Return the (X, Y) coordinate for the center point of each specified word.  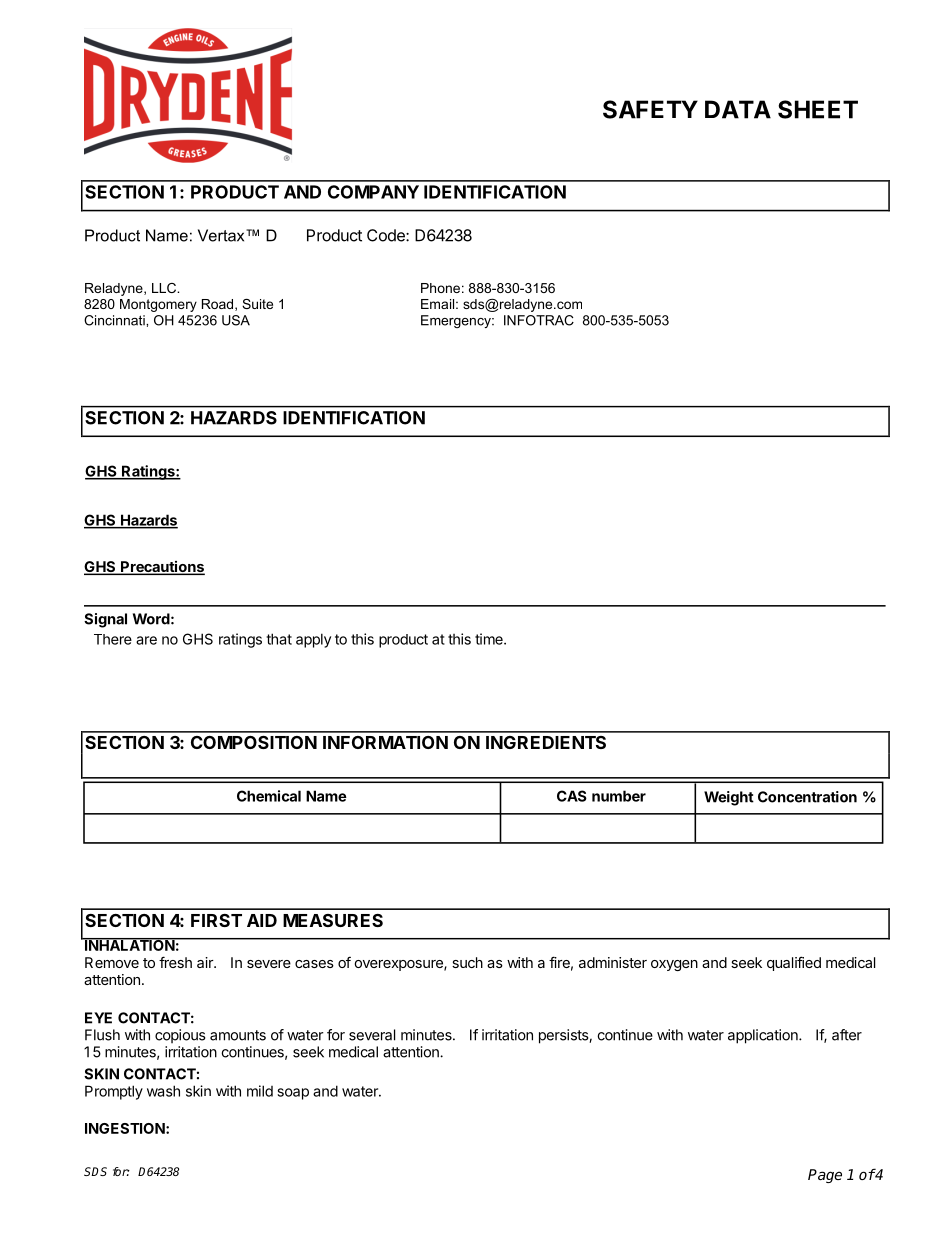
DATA (738, 109)
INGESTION (126, 1128)
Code (387, 235)
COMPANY (373, 192)
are (146, 640)
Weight (729, 798)
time (490, 639)
